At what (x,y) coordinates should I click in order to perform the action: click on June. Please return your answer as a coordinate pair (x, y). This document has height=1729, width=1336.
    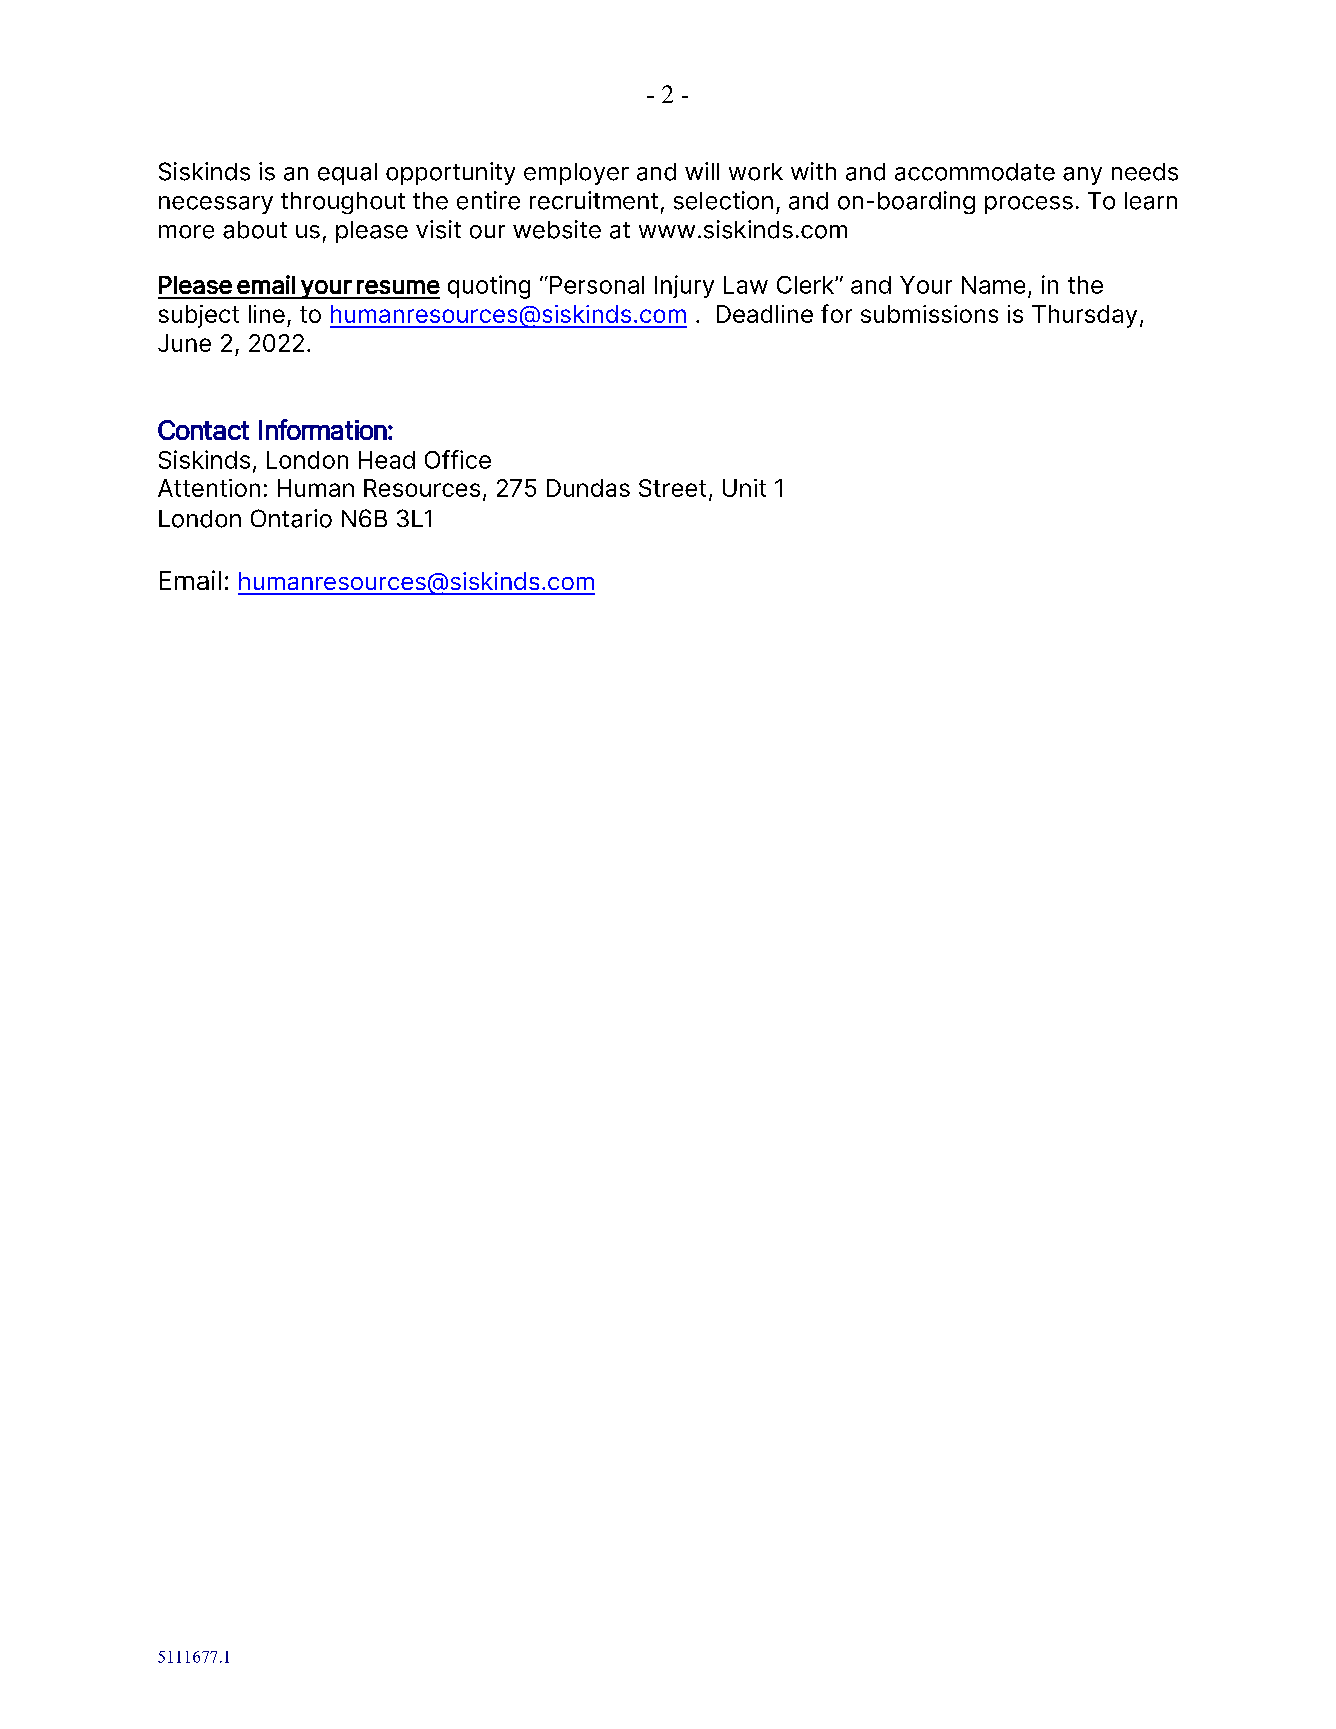
    Looking at the image, I should click on (184, 343).
